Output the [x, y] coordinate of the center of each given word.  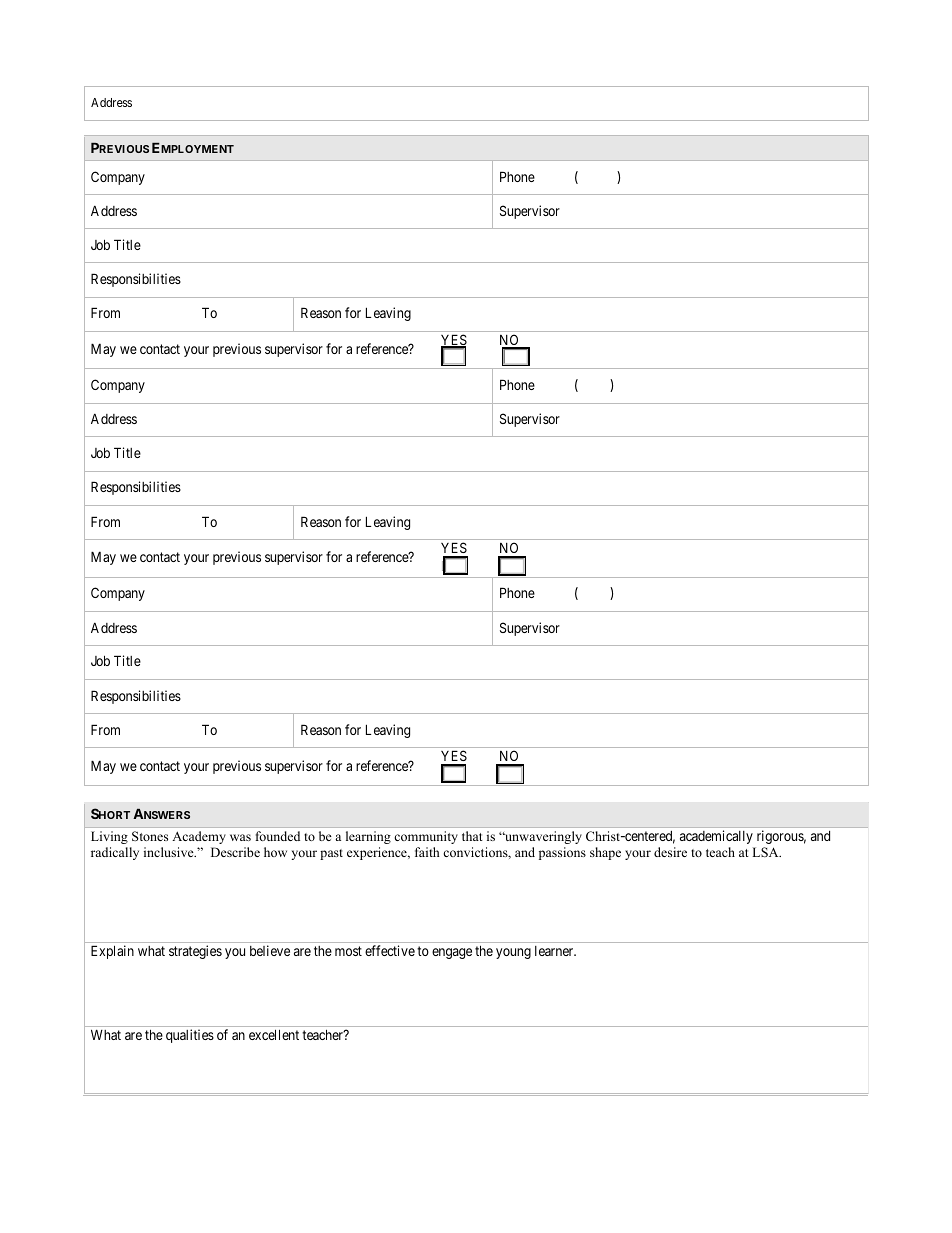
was [240, 837]
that [472, 836]
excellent [274, 1034]
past [331, 854]
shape [605, 853]
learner [555, 951]
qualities [190, 1036]
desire [670, 852]
